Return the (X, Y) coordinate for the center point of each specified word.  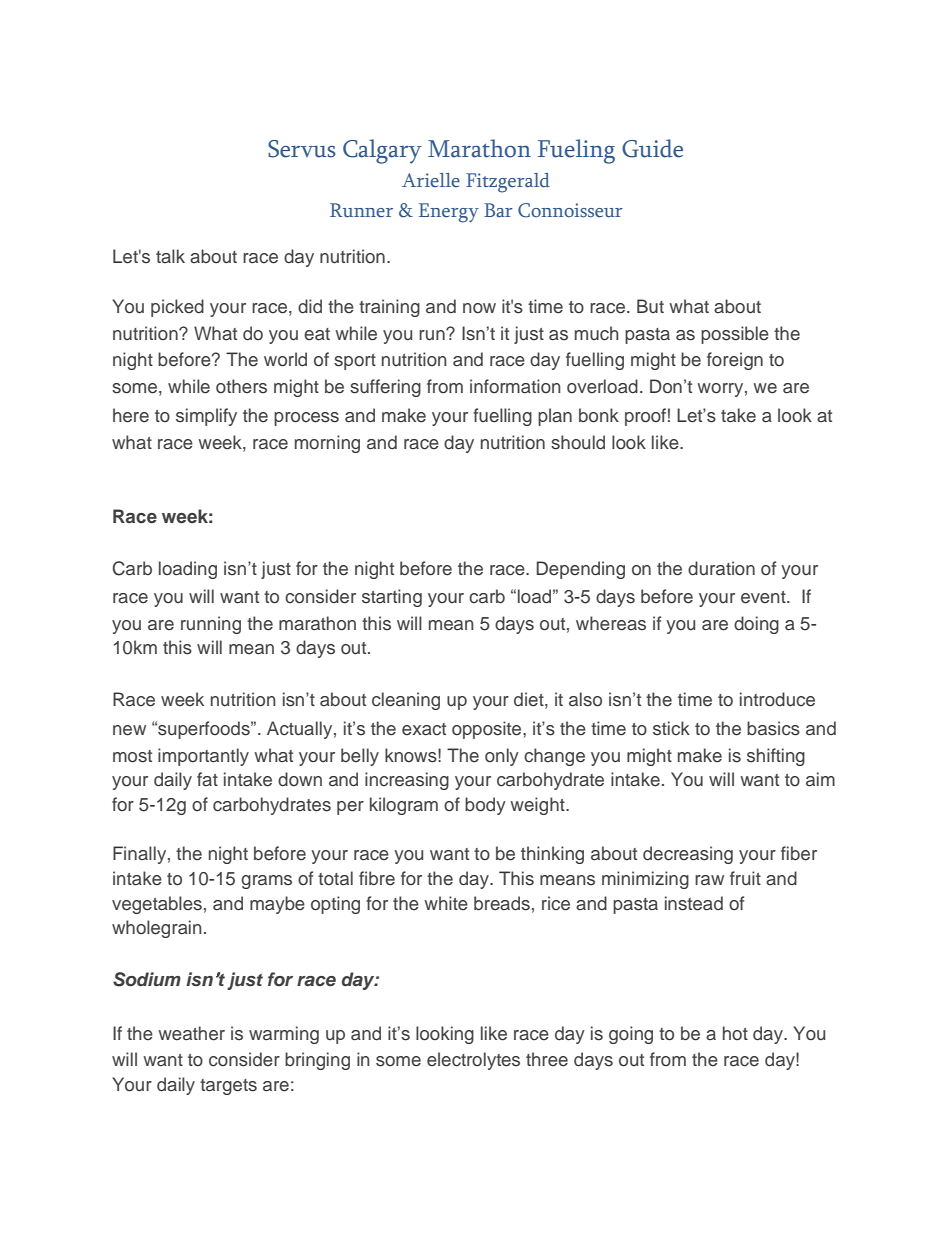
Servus (302, 149)
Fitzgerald (508, 183)
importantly (203, 757)
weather (191, 1033)
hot (735, 1033)
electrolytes (473, 1061)
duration (721, 568)
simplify (206, 417)
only (502, 757)
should (578, 442)
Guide (652, 148)
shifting (776, 757)
